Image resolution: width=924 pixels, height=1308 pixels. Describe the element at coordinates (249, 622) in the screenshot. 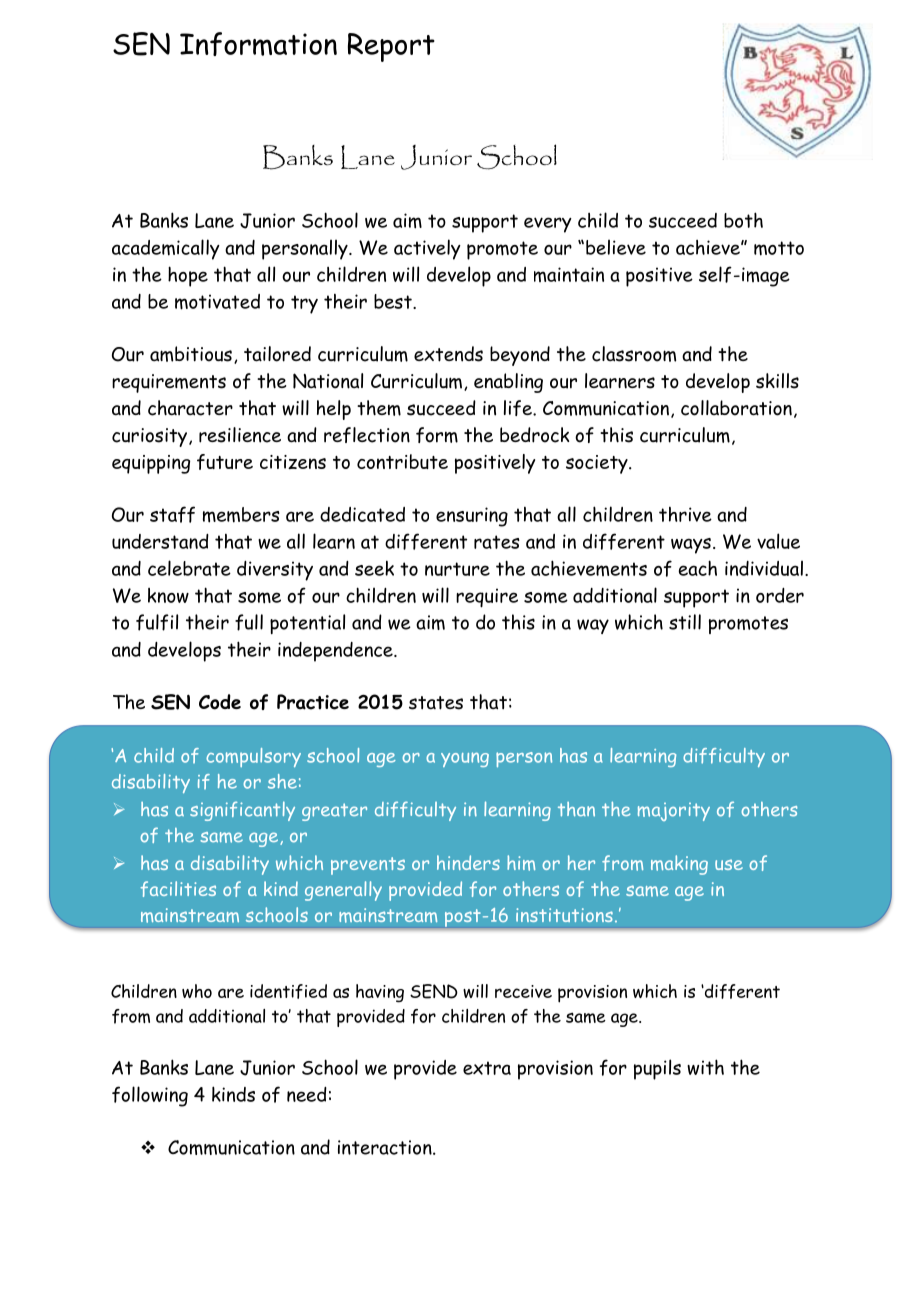

I see `full` at that location.
